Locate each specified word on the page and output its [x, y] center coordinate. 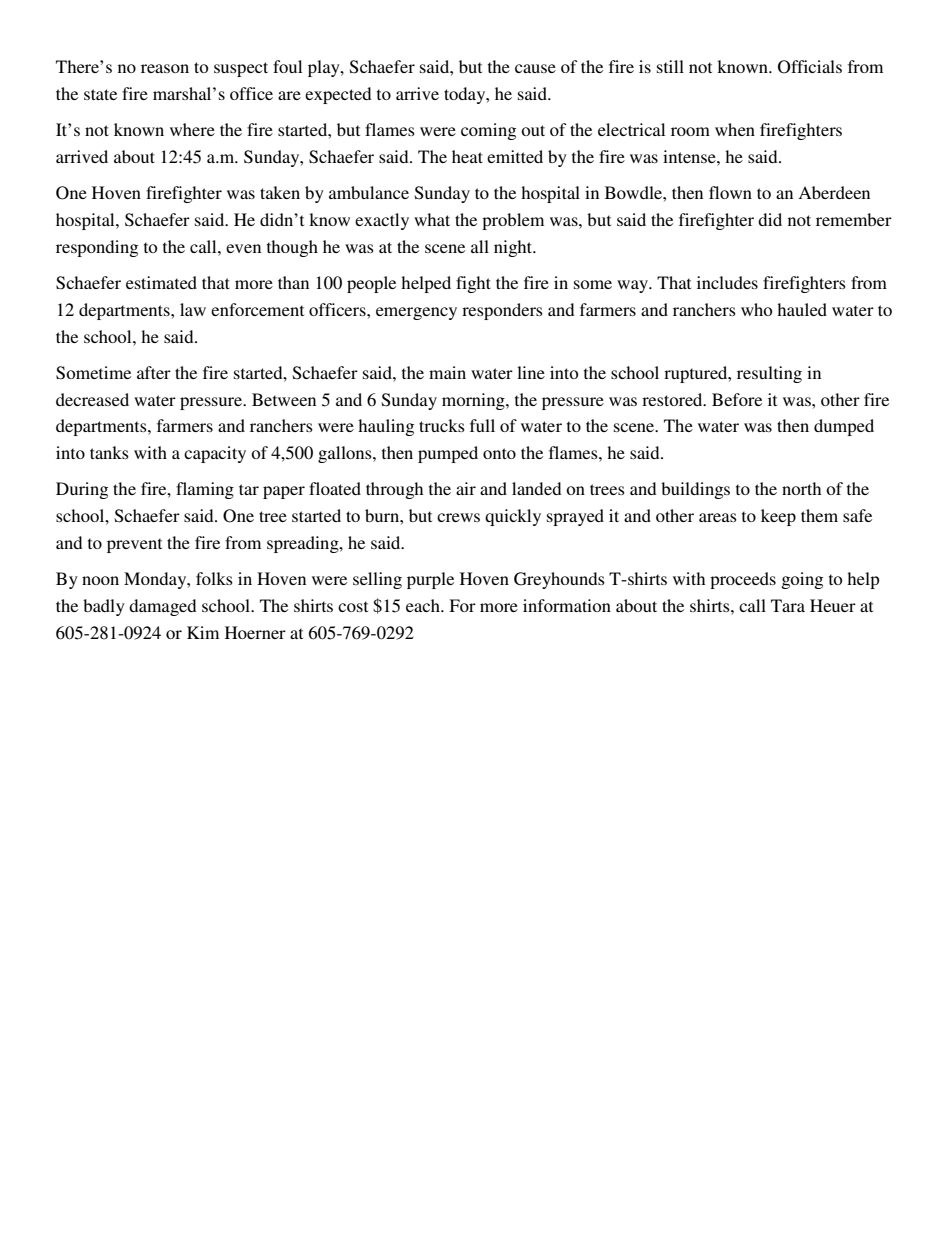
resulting [769, 374]
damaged [162, 607]
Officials [810, 67]
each [424, 605]
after [154, 372]
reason [165, 68]
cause [535, 68]
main [447, 372]
